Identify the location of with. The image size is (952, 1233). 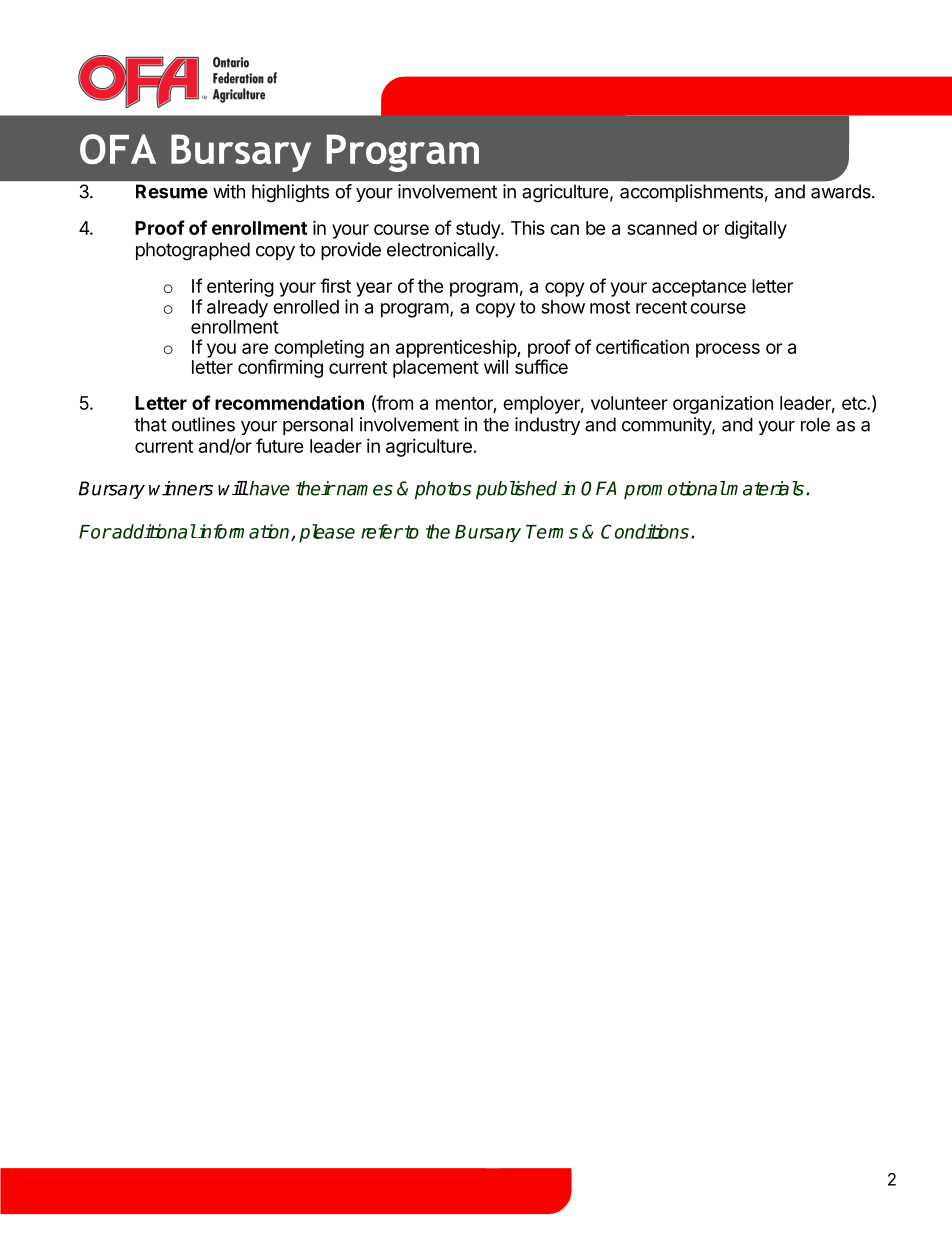
(229, 191).
